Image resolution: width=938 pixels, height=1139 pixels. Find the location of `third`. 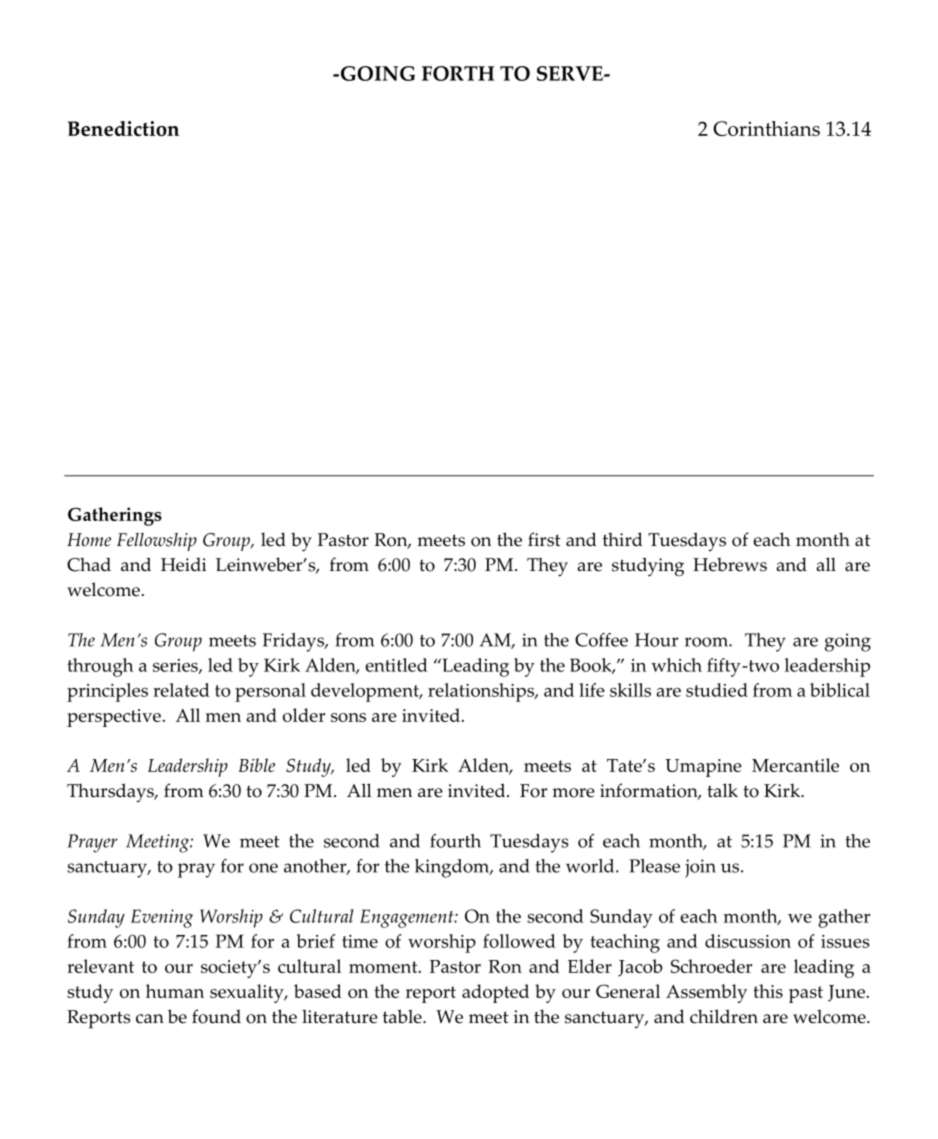

third is located at coordinates (622, 539).
